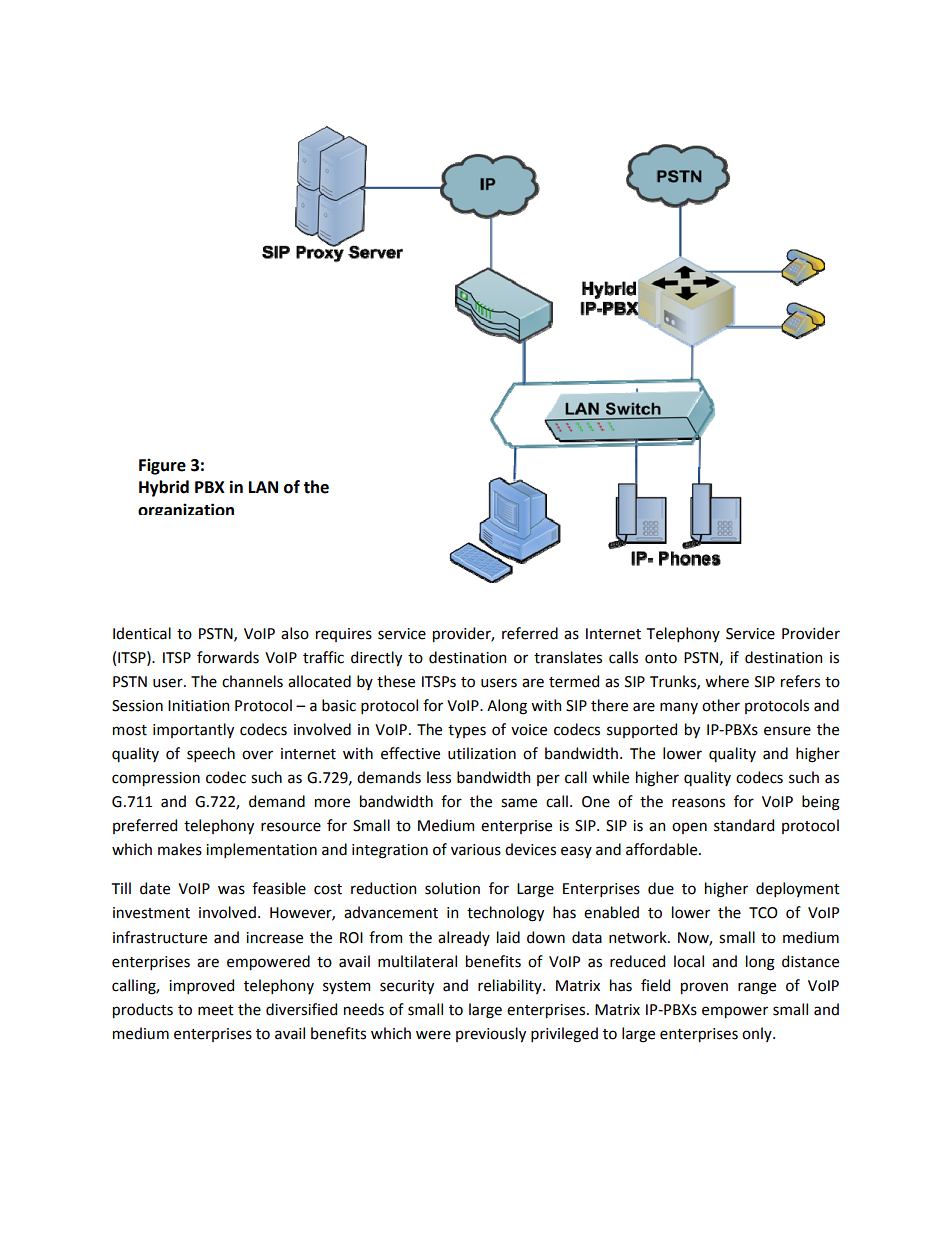  What do you see at coordinates (476, 850) in the screenshot?
I see `various` at bounding box center [476, 850].
